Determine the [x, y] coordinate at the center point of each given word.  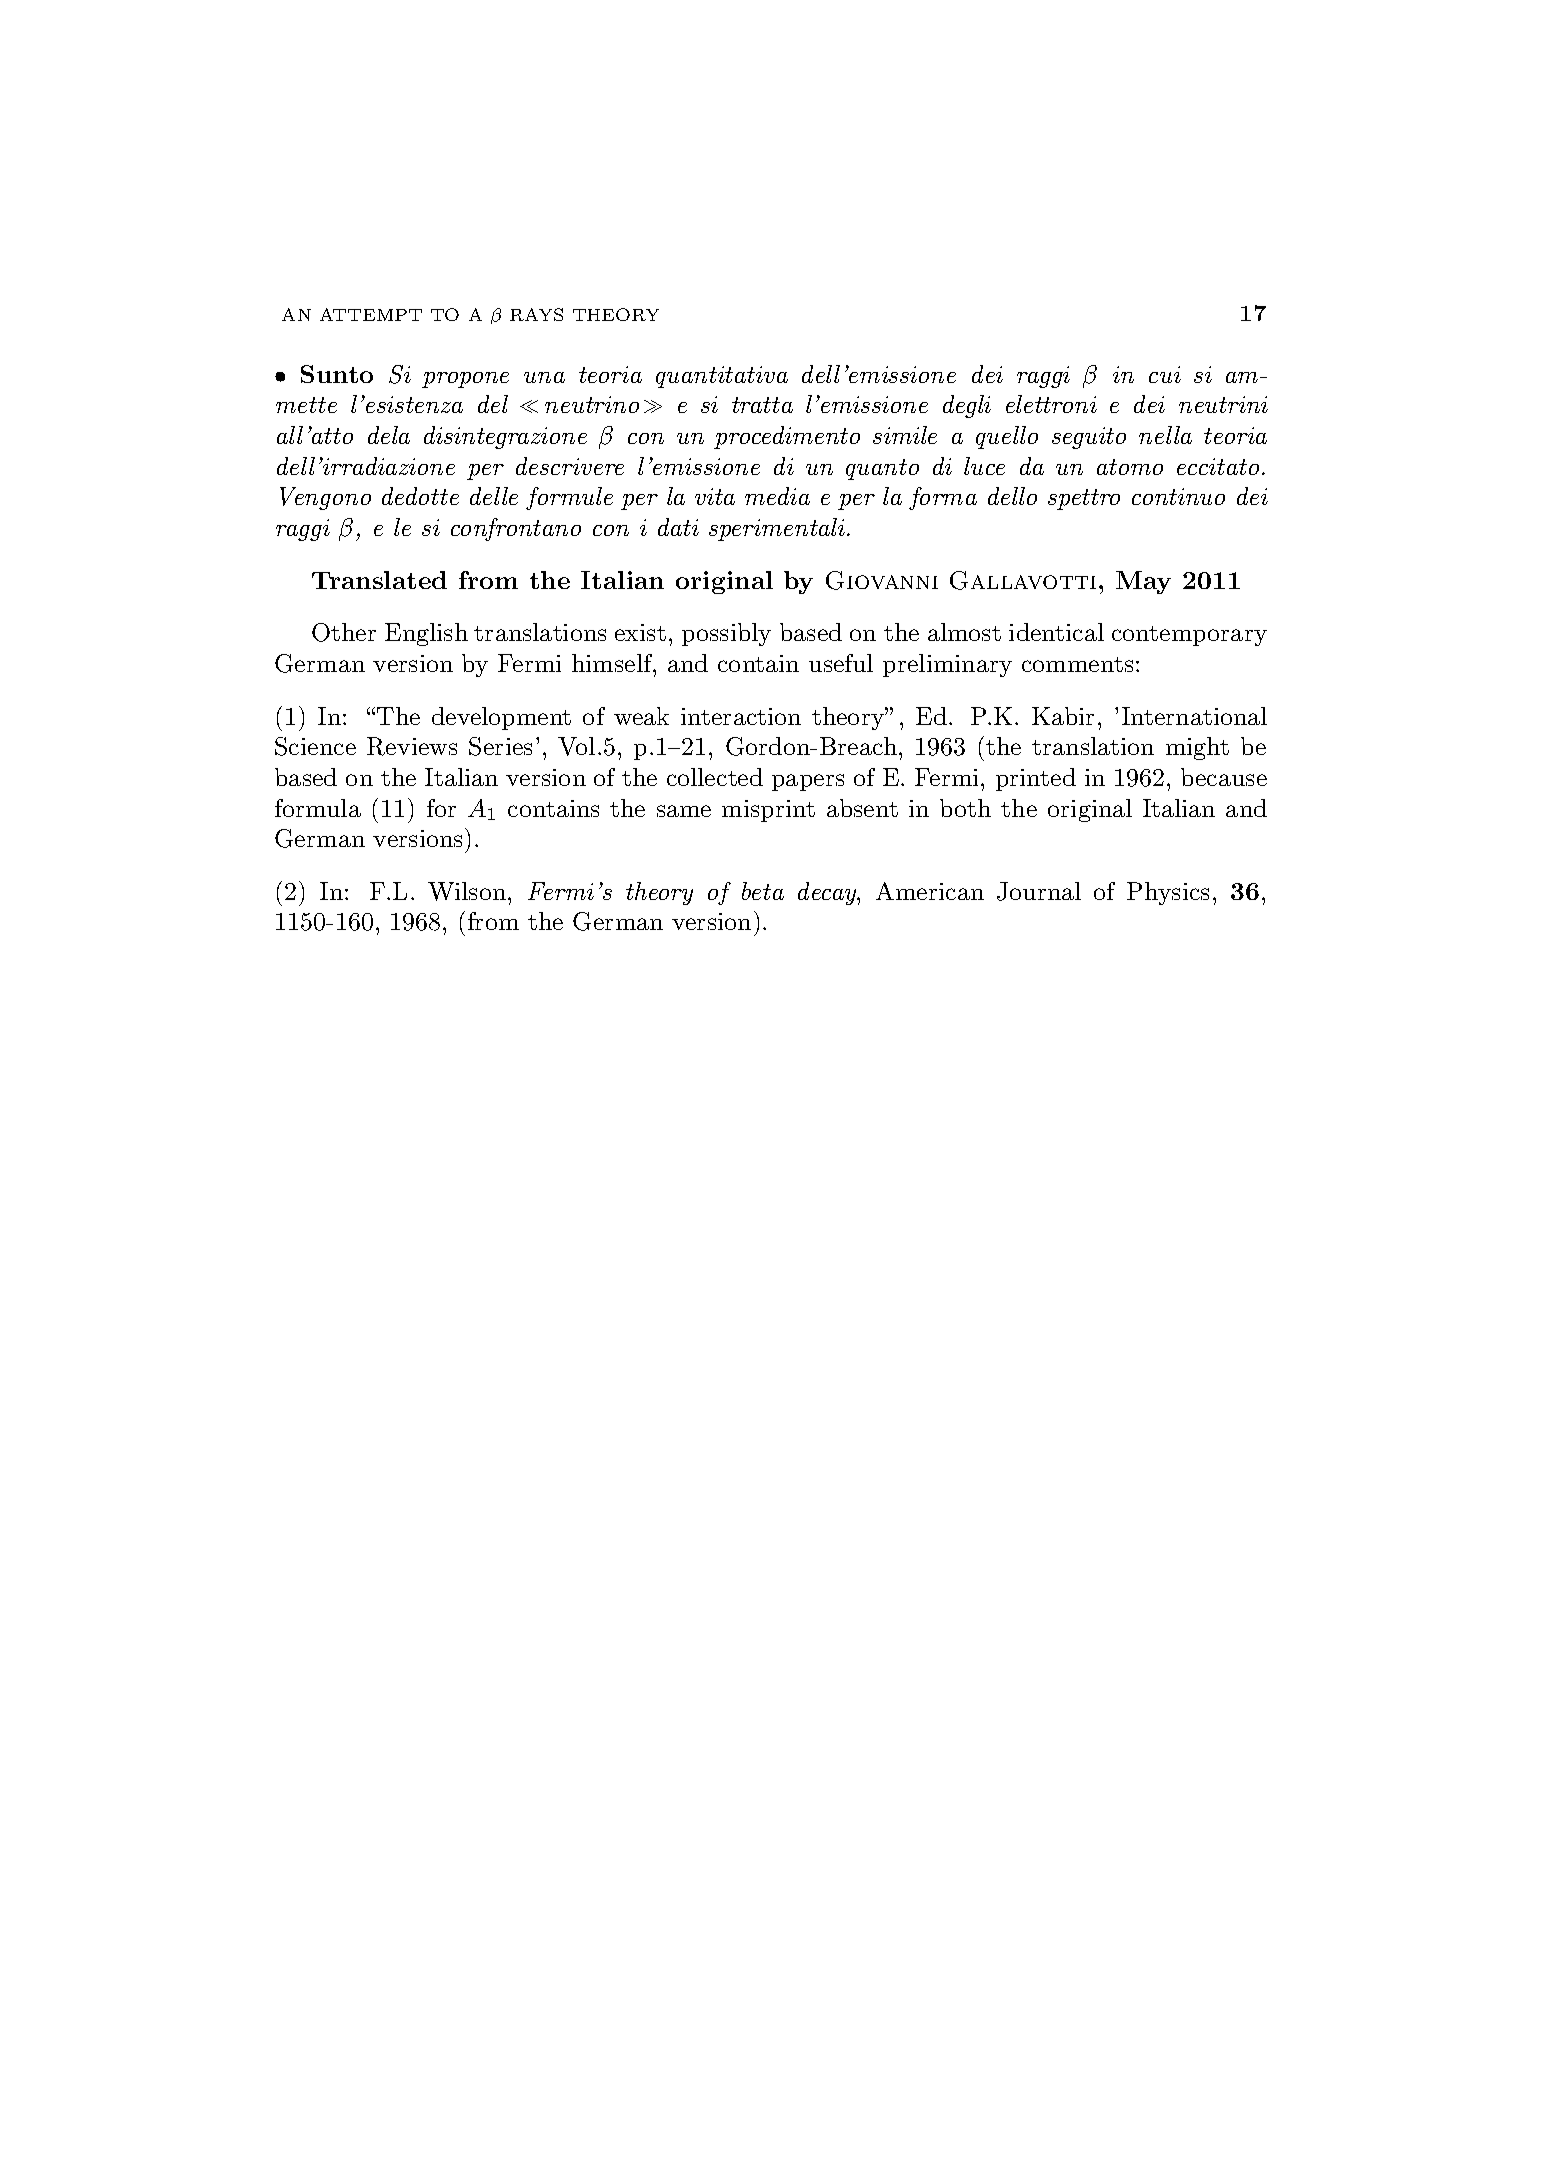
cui [1165, 374]
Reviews [412, 746]
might [1197, 748]
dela [389, 435]
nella [1165, 435]
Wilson [468, 891]
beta [763, 891]
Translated [379, 580]
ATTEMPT [371, 314]
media [777, 496]
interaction [741, 716]
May [1143, 582]
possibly [726, 634]
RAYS [536, 314]
